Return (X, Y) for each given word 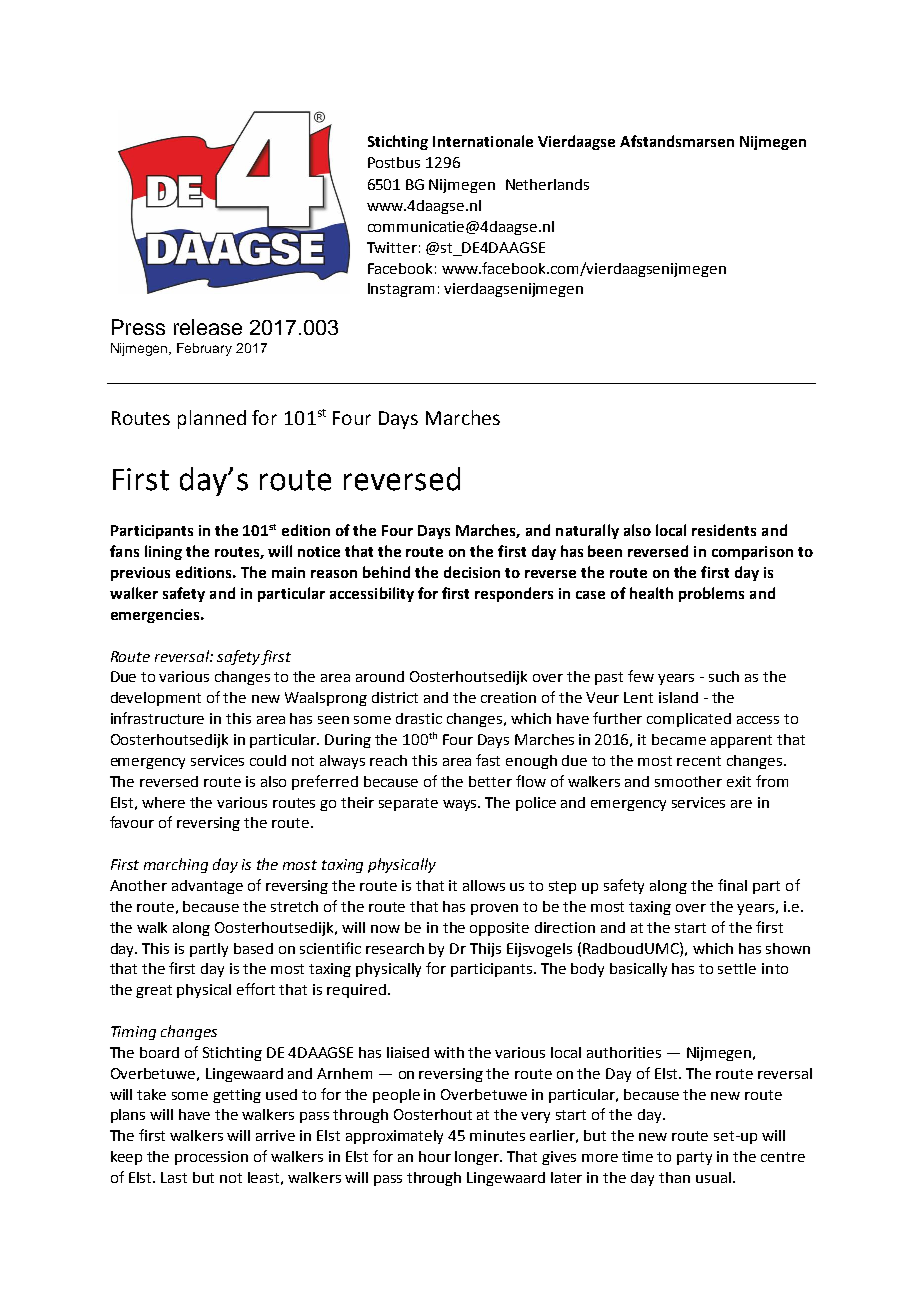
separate (408, 804)
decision (472, 572)
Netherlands (547, 184)
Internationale (483, 141)
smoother (688, 781)
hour (435, 1156)
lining (163, 552)
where (163, 802)
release (208, 327)
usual (713, 1177)
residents (724, 530)
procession (211, 1158)
